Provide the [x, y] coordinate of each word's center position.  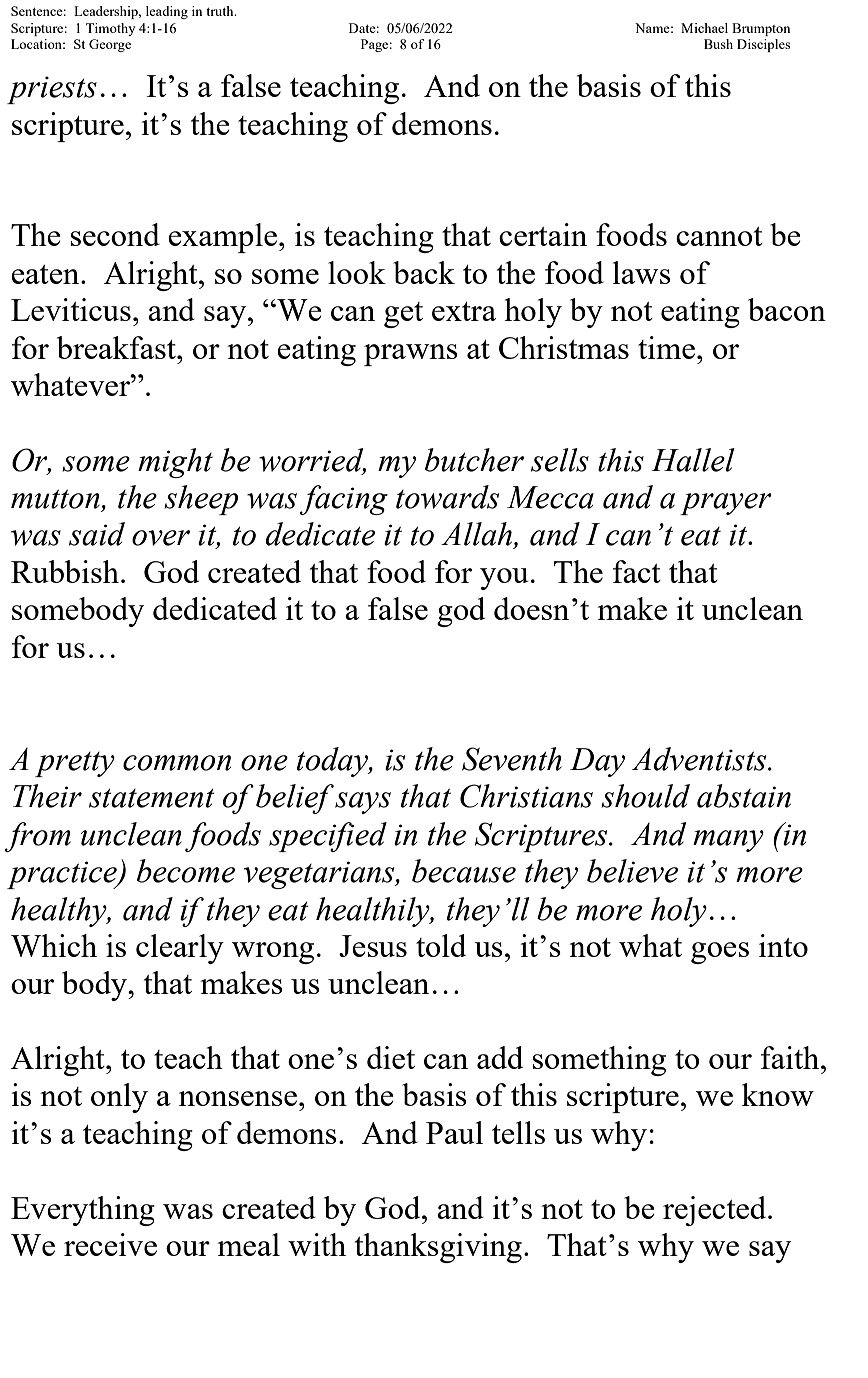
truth [221, 11]
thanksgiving [438, 1248]
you [504, 579]
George [110, 45]
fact [637, 571]
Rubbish [65, 571]
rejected [716, 1211]
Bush [718, 44]
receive [110, 1244]
